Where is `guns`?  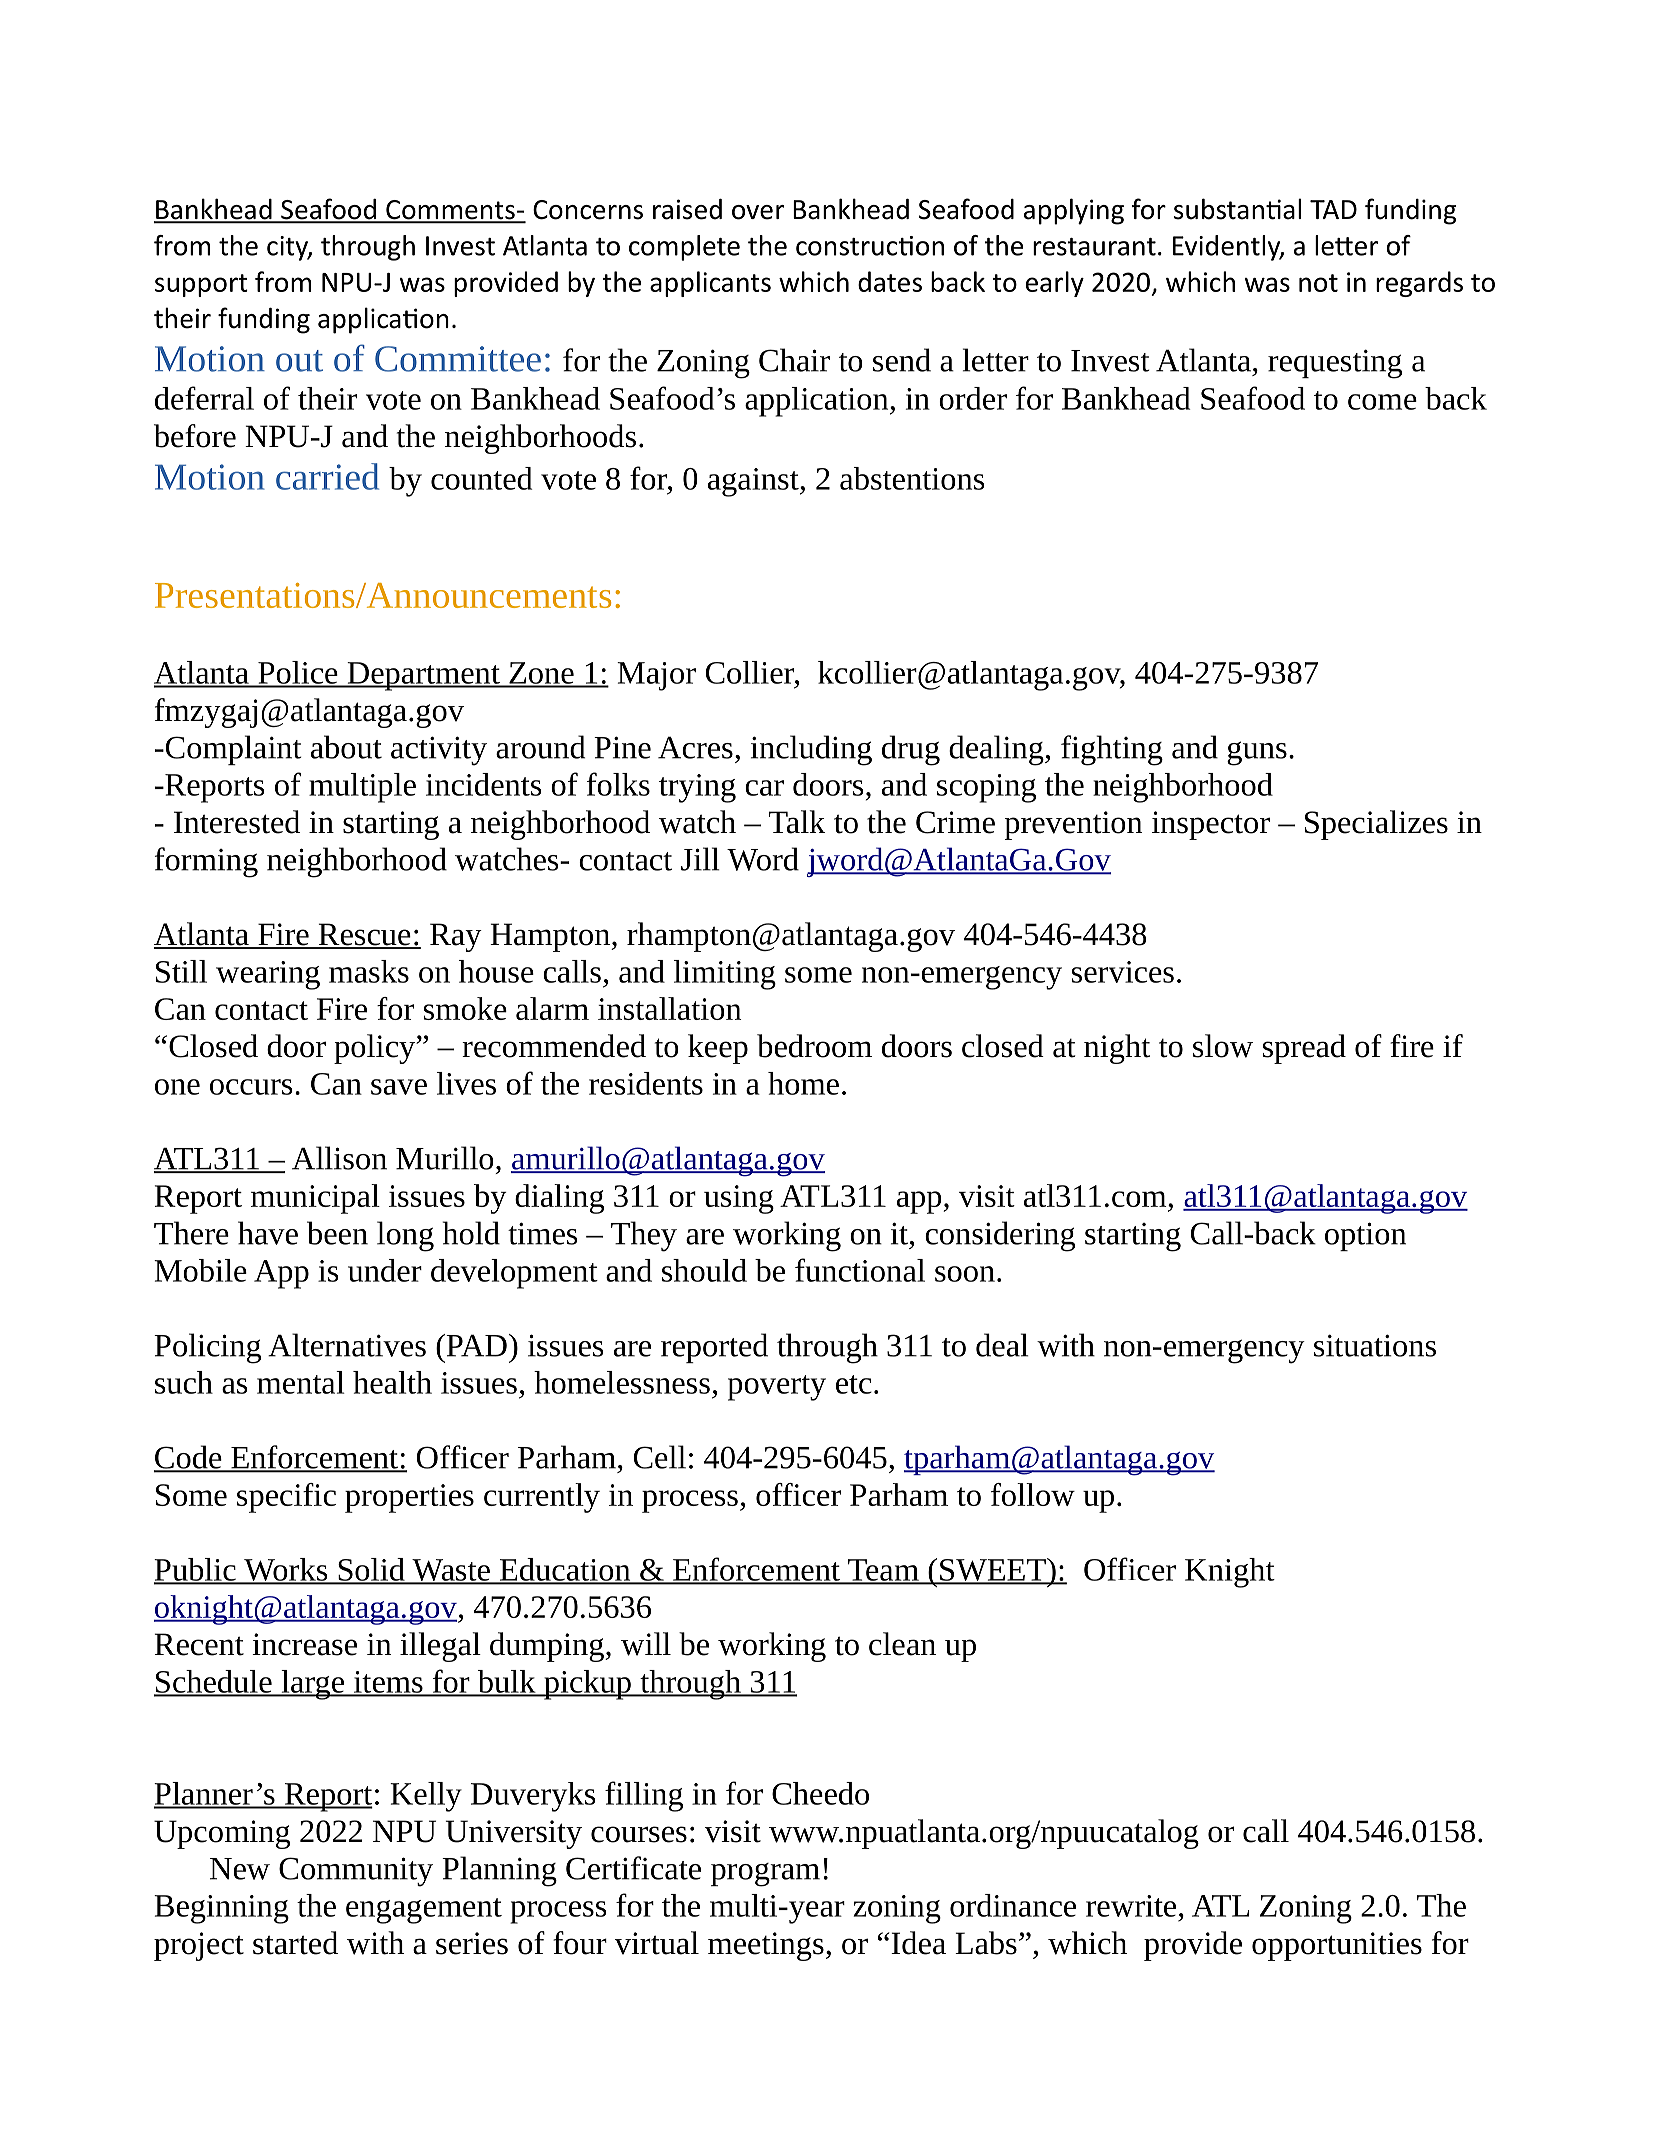 guns is located at coordinates (1257, 753).
